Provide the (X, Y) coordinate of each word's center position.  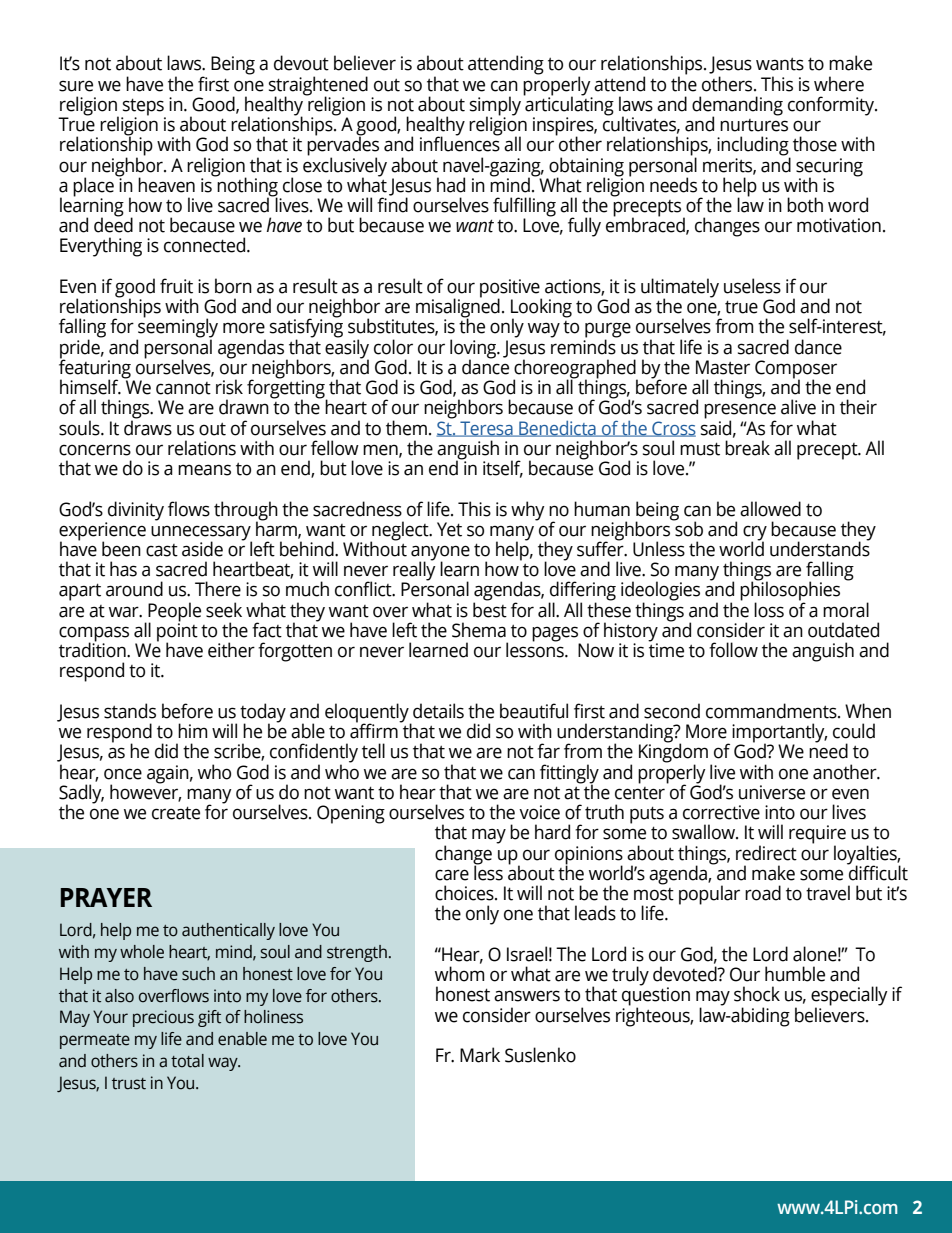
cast (162, 550)
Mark (480, 1055)
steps (143, 108)
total (187, 1061)
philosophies (790, 591)
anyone (440, 554)
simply (495, 107)
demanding (737, 107)
